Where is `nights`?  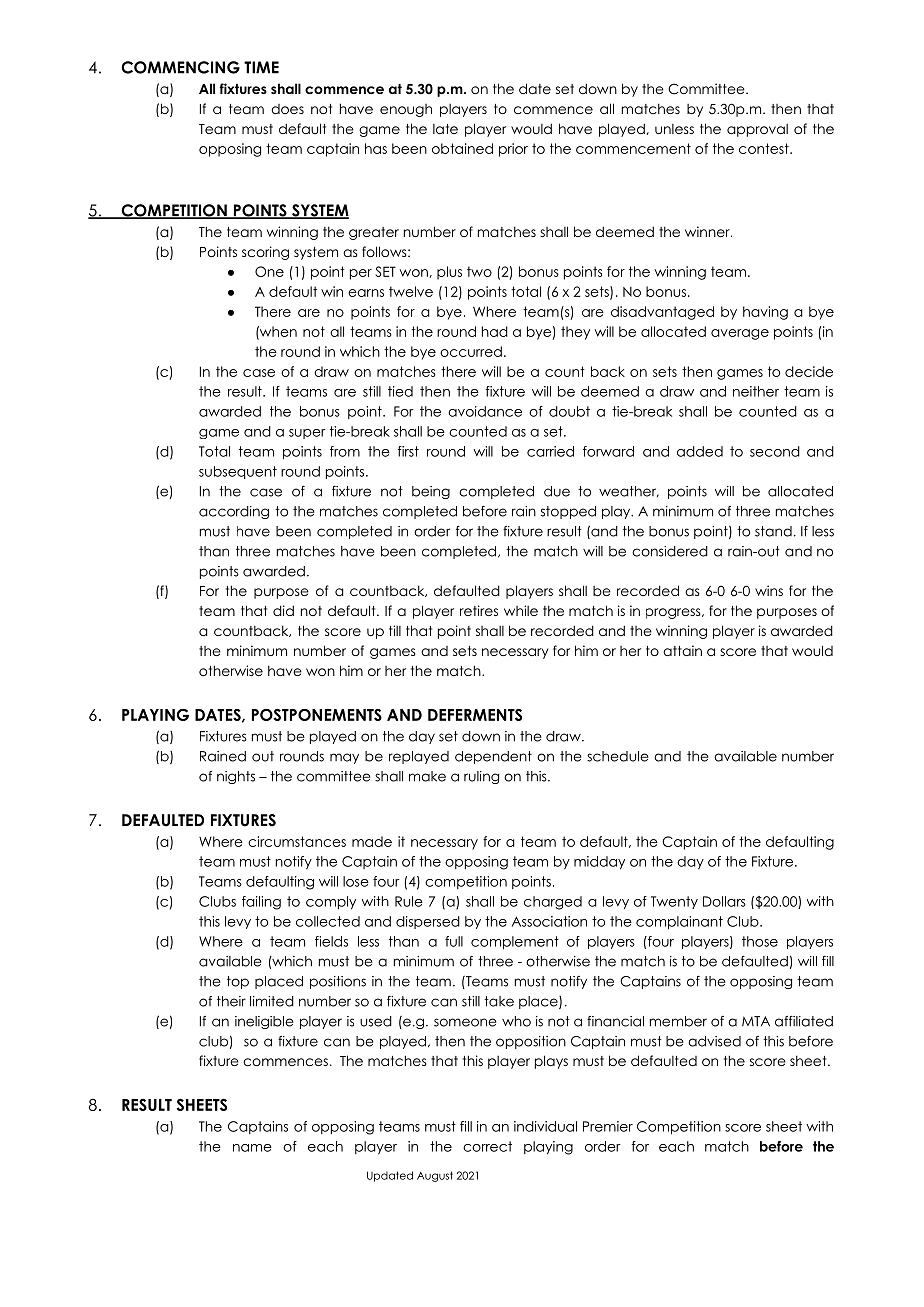
nights is located at coordinates (236, 777).
